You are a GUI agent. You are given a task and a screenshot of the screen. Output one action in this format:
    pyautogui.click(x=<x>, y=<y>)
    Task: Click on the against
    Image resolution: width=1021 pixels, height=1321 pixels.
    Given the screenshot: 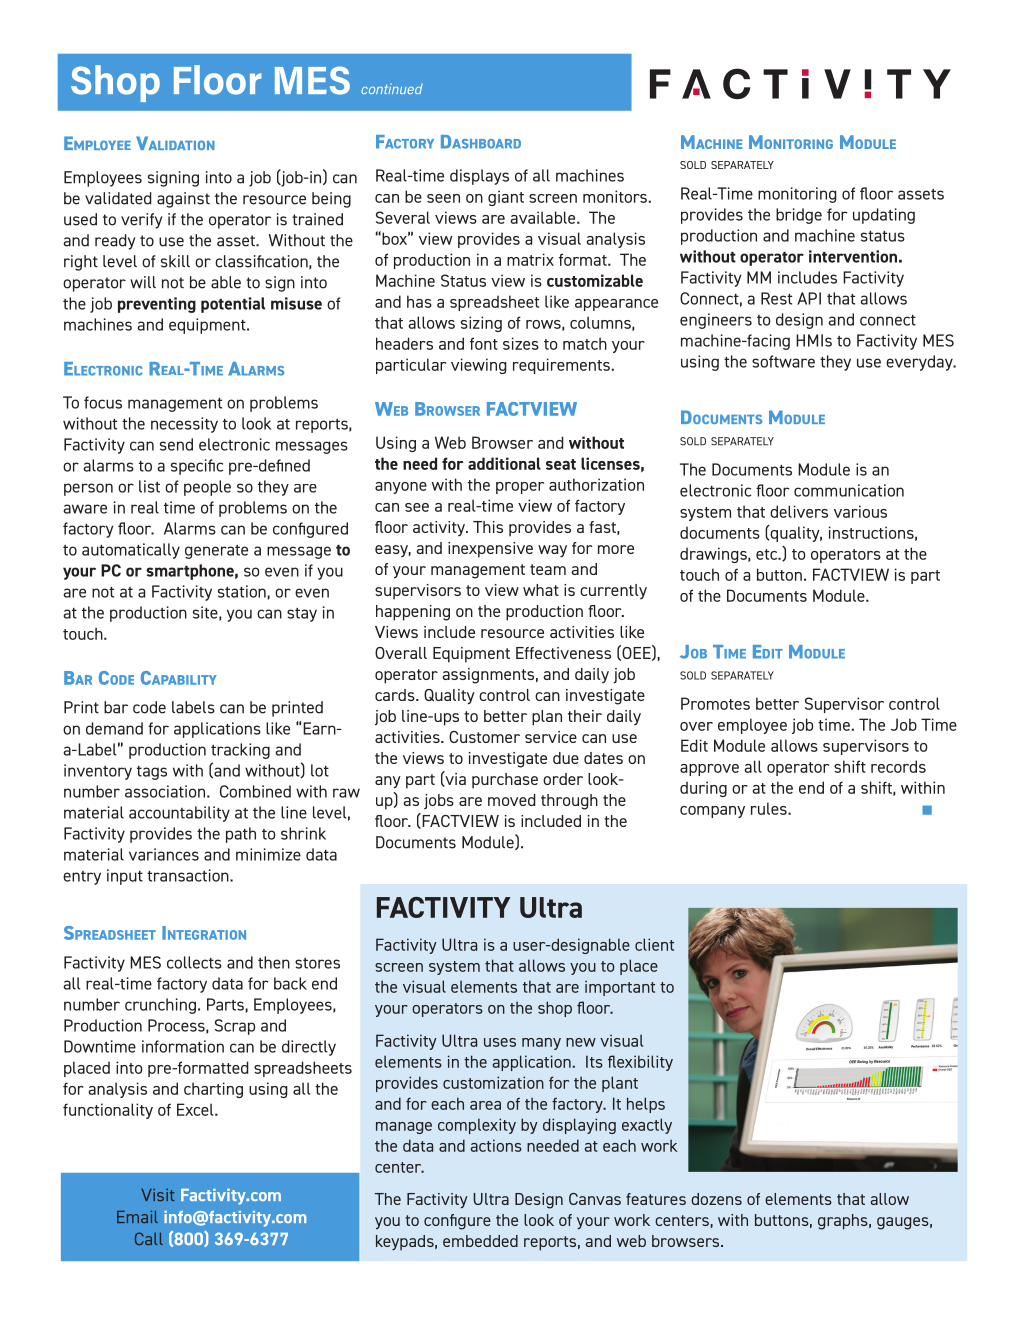 What is the action you would take?
    pyautogui.click(x=183, y=200)
